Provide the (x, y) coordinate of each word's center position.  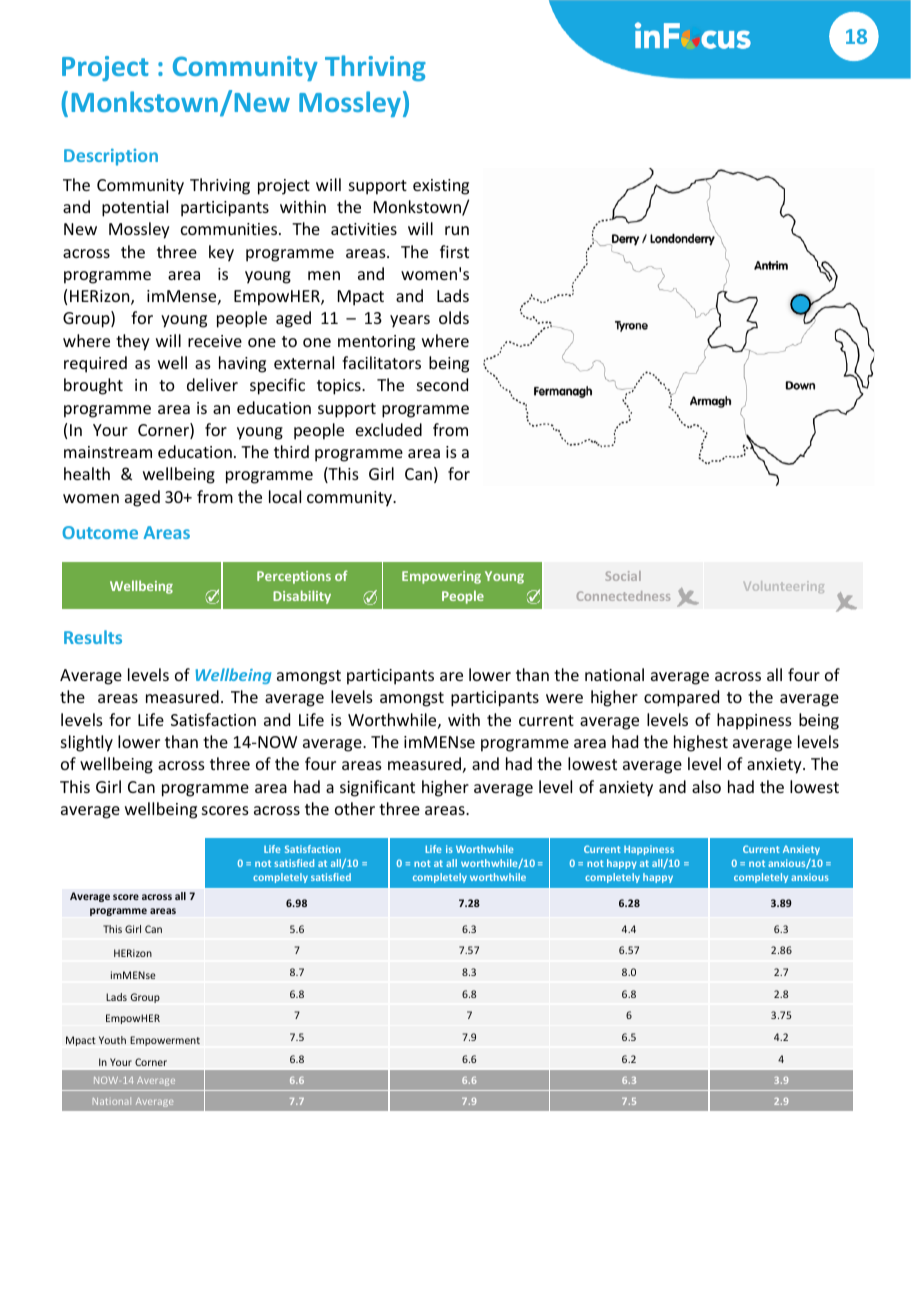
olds (454, 317)
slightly (87, 743)
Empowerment (165, 1041)
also (706, 786)
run (457, 230)
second (442, 384)
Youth (112, 1040)
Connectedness (623, 596)
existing (441, 187)
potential (135, 208)
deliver (212, 384)
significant (377, 788)
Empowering (441, 577)
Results (93, 637)
